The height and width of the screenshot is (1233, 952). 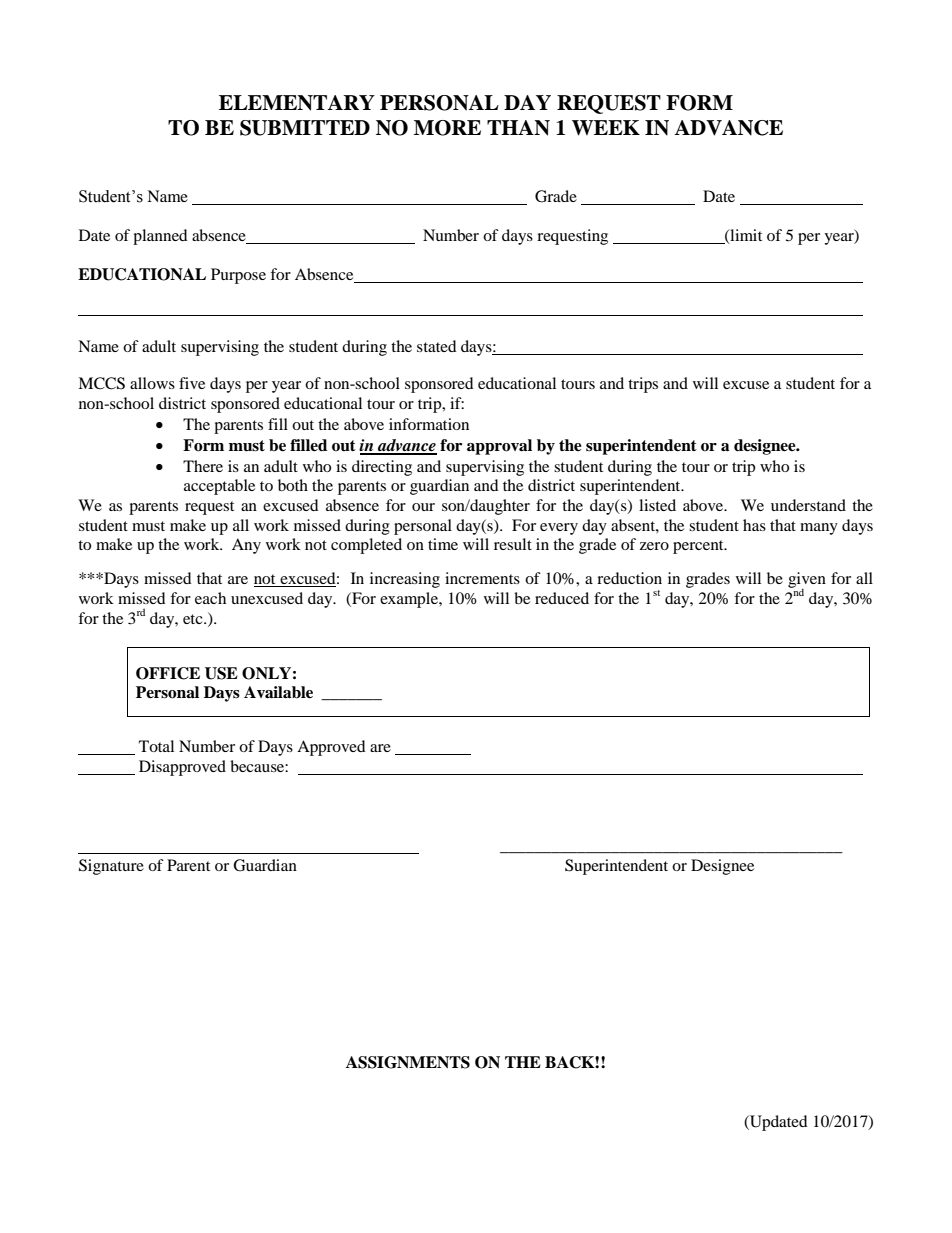 What do you see at coordinates (482, 578) in the screenshot?
I see `increments` at bounding box center [482, 578].
